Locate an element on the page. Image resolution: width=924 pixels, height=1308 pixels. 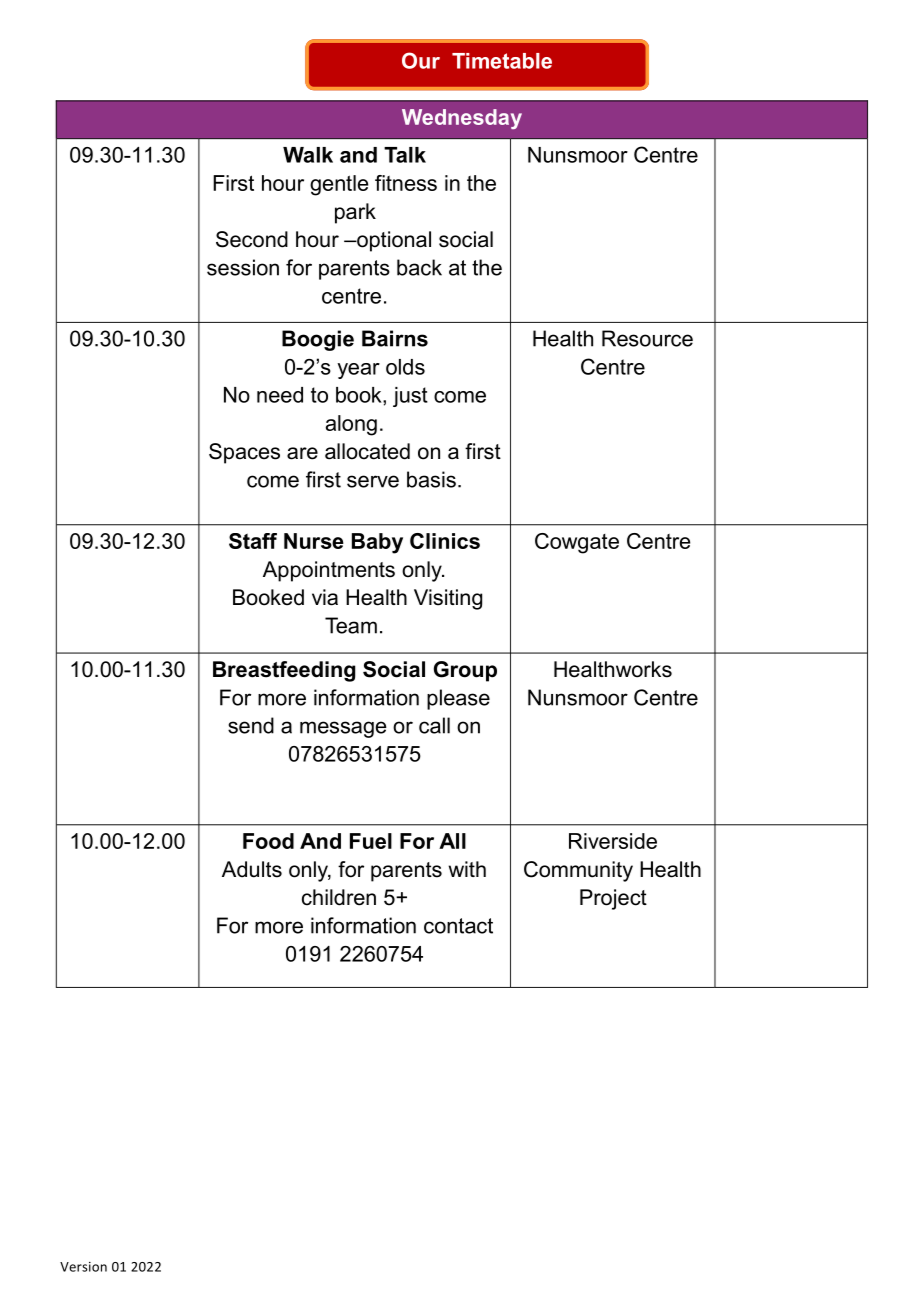
contact is located at coordinates (458, 926).
